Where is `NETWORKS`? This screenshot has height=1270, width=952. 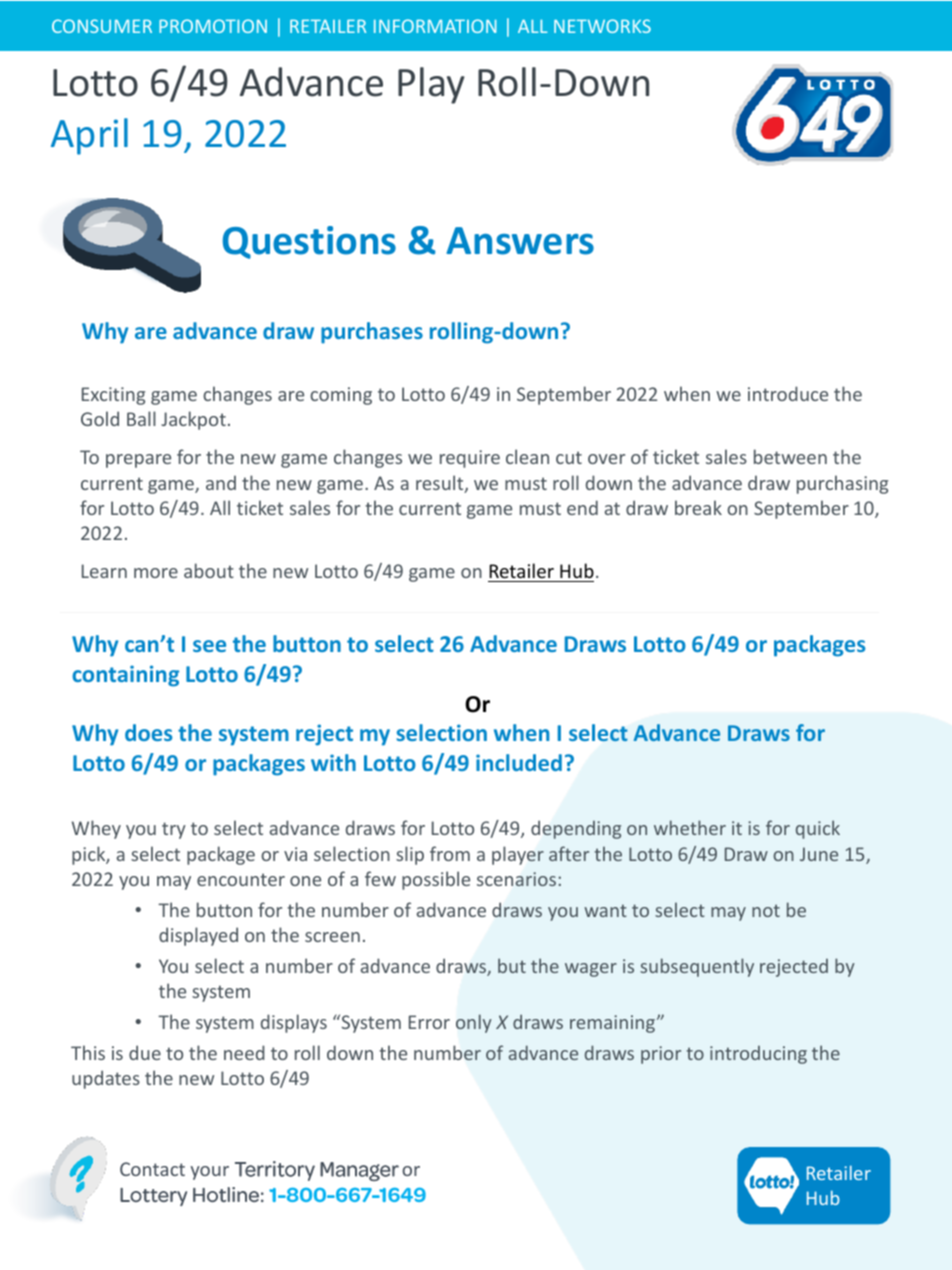 NETWORKS is located at coordinates (602, 26).
